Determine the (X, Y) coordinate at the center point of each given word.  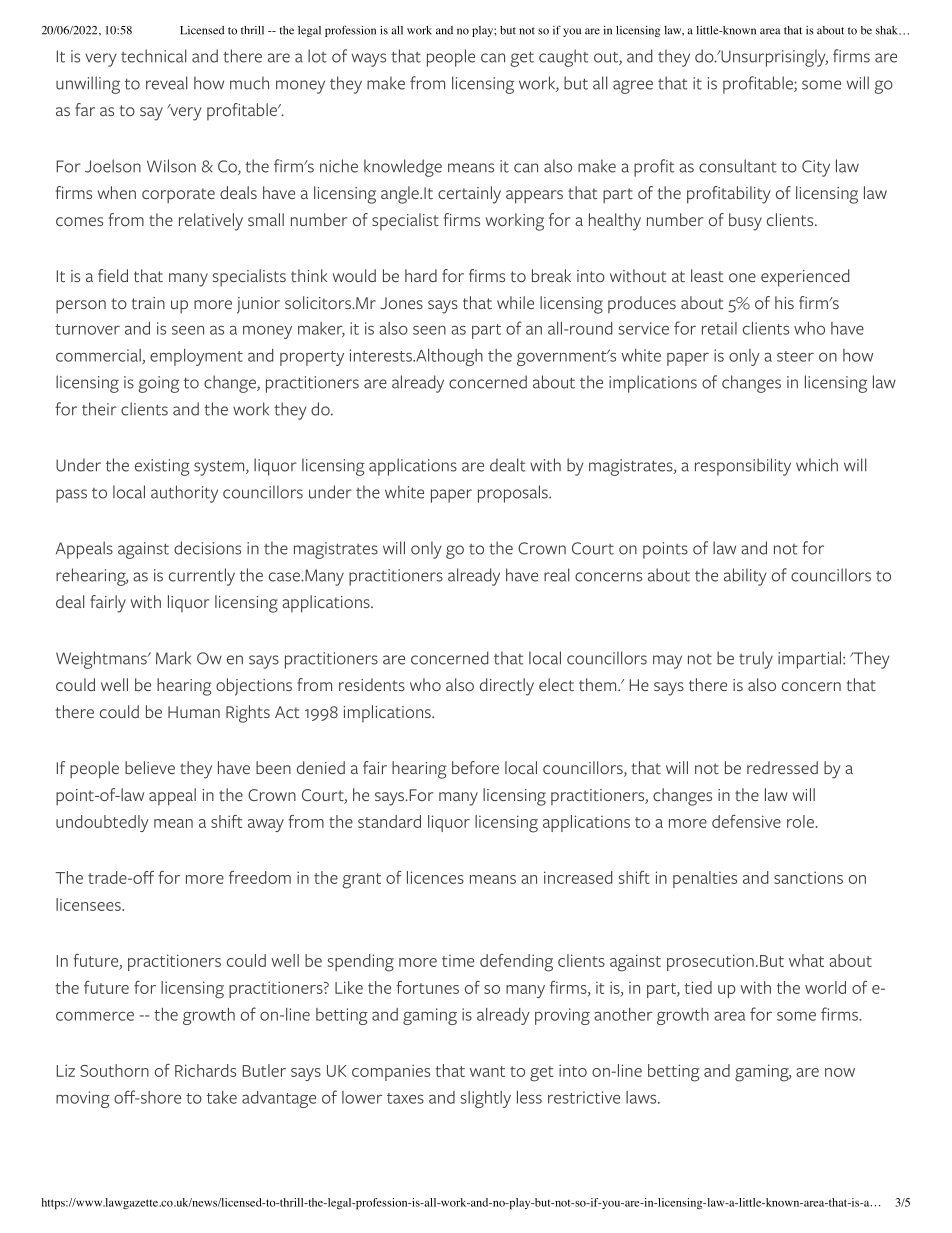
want (487, 1071)
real (556, 575)
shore (159, 1097)
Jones (401, 303)
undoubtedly (102, 823)
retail (719, 328)
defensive (746, 821)
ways (369, 60)
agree (633, 87)
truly (756, 660)
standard (389, 821)
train (148, 303)
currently (202, 577)
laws (642, 1097)
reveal (166, 83)
